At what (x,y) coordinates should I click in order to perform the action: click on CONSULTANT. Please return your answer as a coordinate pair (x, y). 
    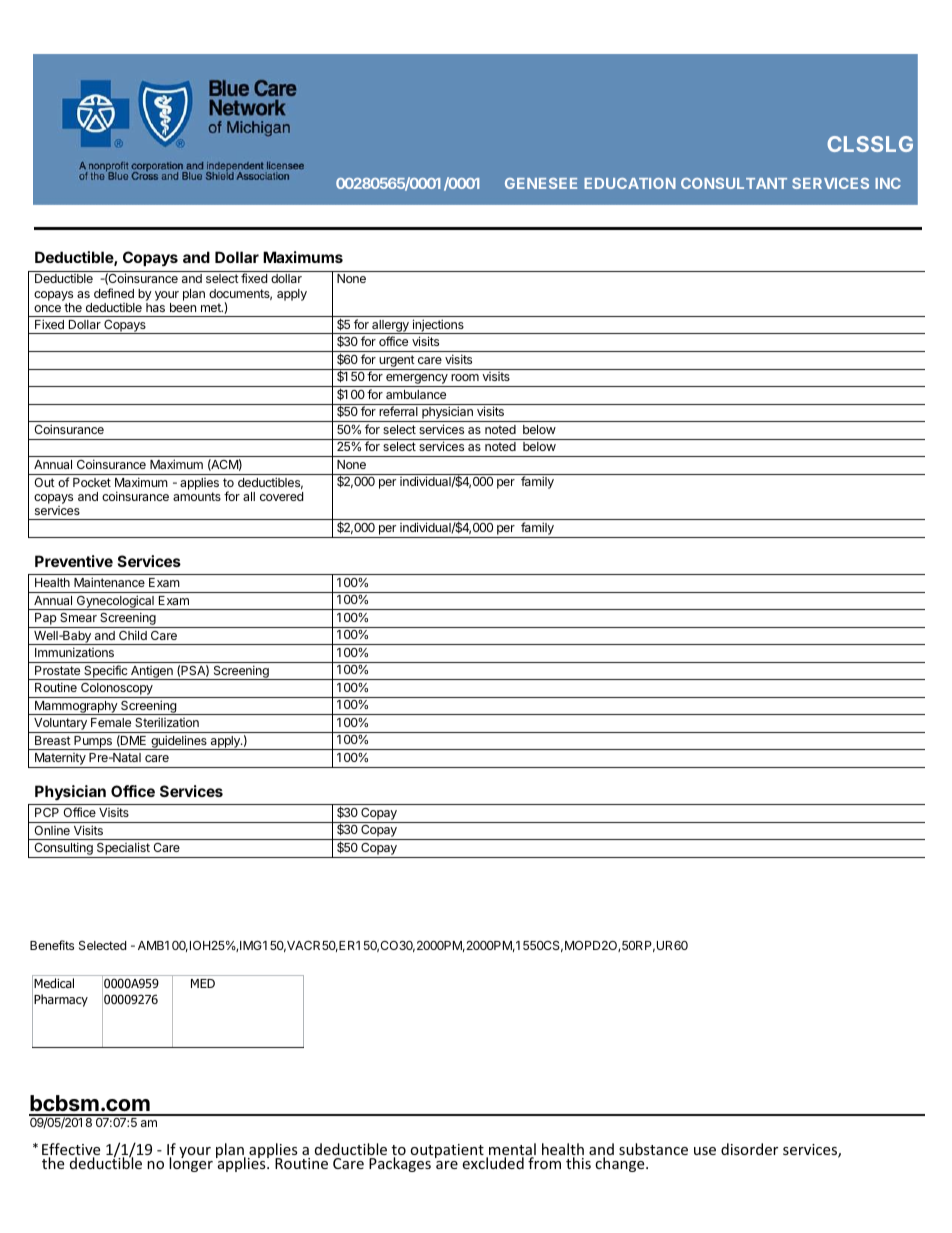
    Looking at the image, I should click on (734, 183).
